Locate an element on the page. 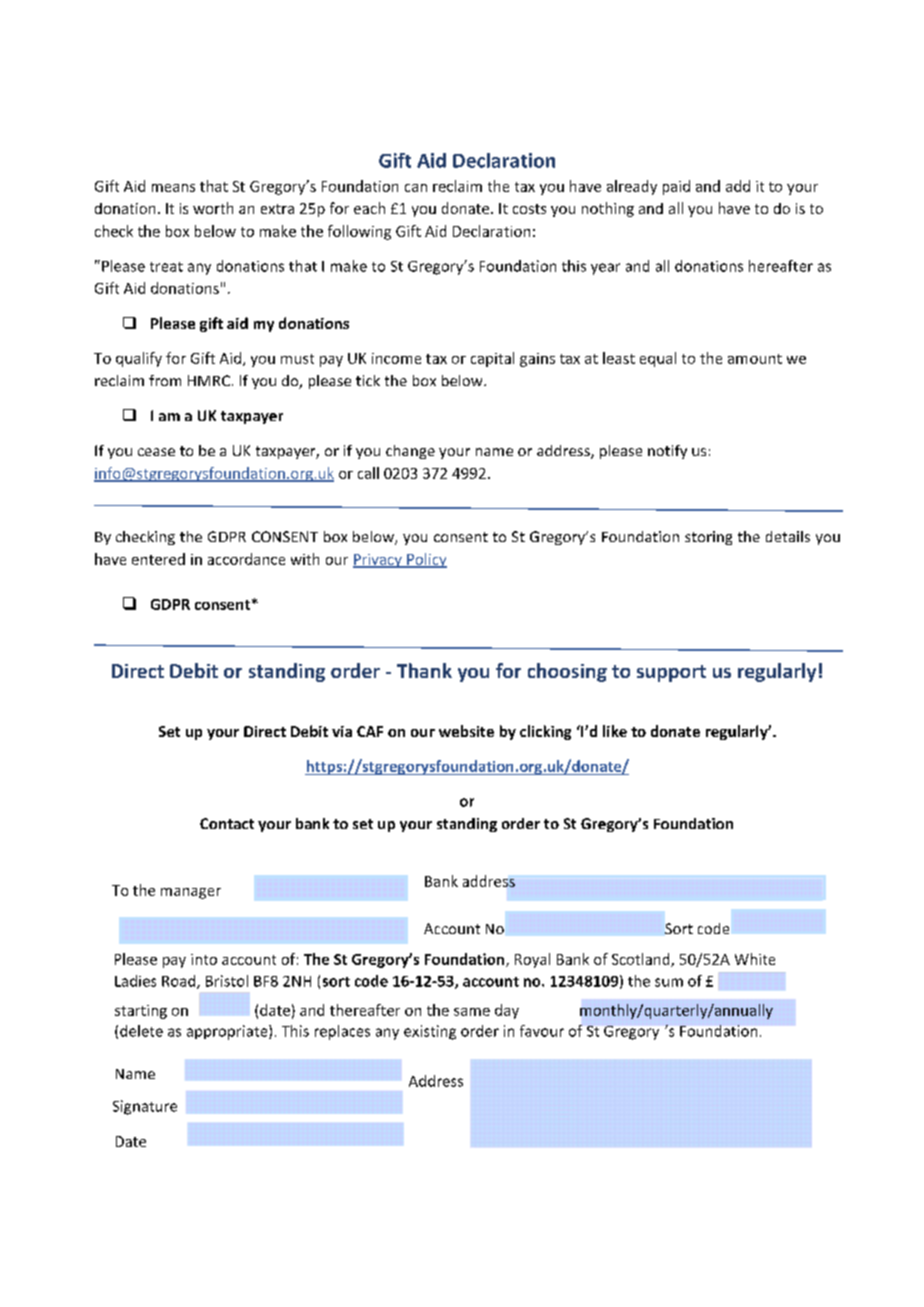  appropriate is located at coordinates (228, 1032).
